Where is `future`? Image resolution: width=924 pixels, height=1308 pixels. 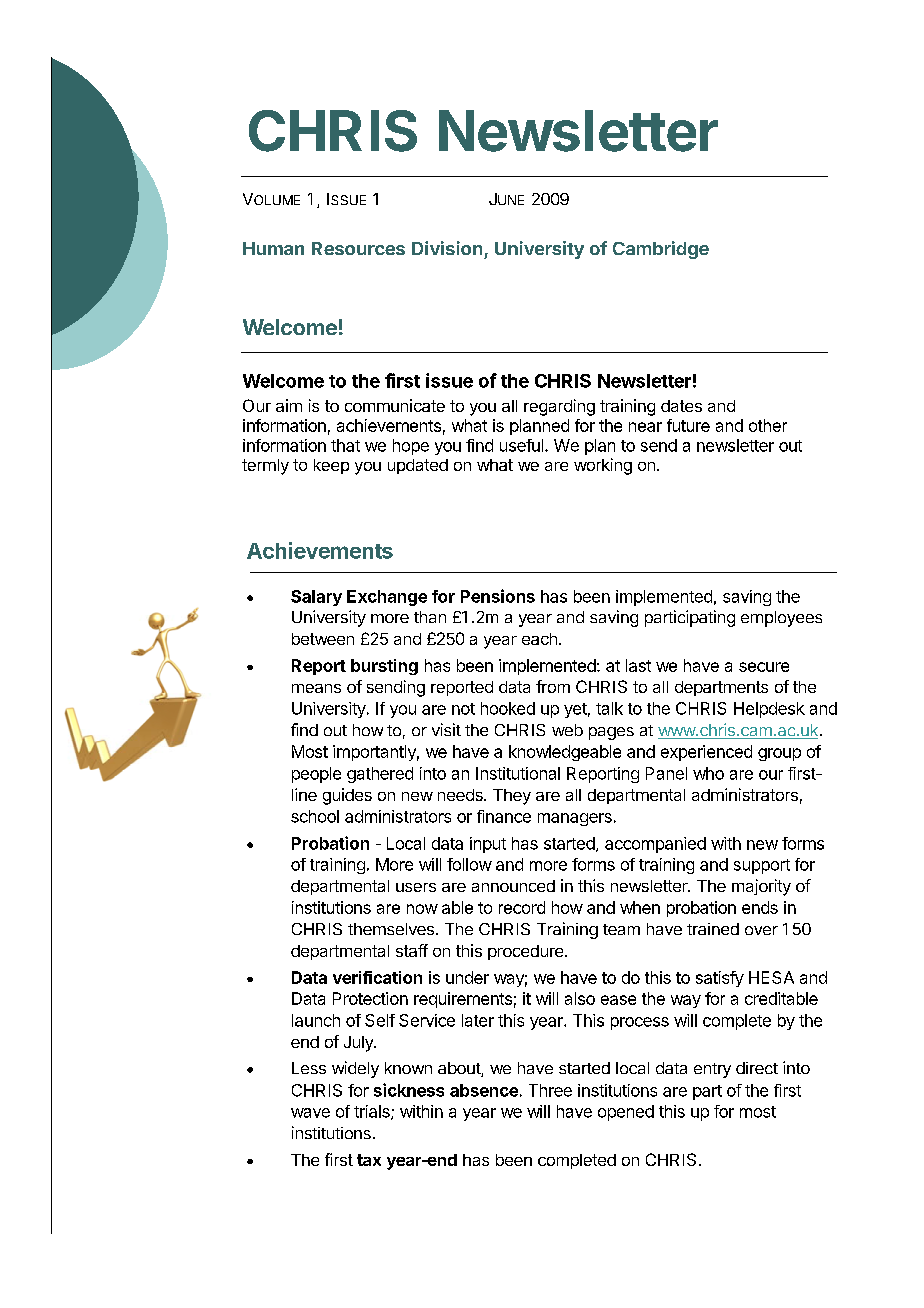
future is located at coordinates (688, 425).
